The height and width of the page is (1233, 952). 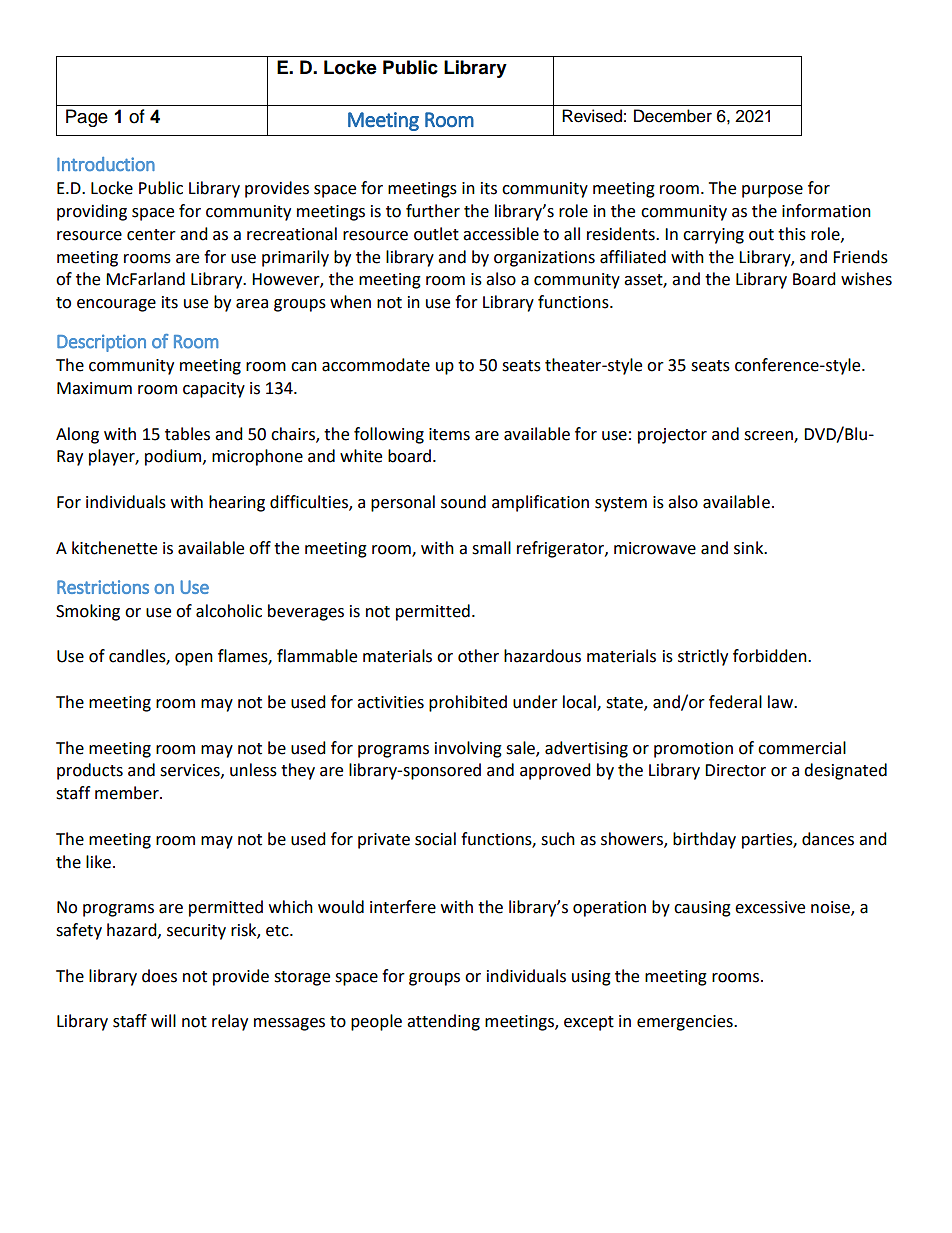 What do you see at coordinates (491, 548) in the page?
I see `small` at bounding box center [491, 548].
